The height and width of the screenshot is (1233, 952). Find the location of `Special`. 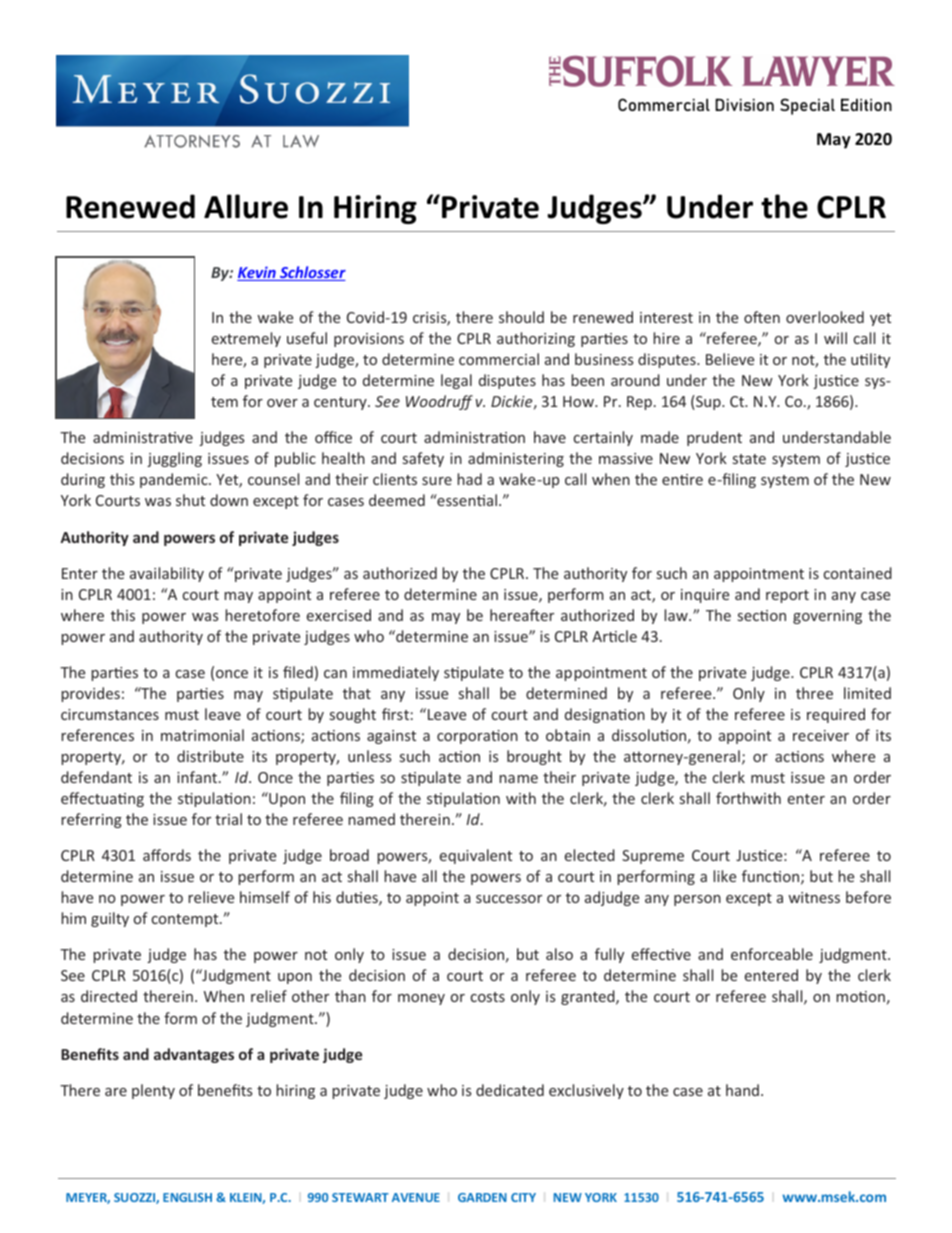

Special is located at coordinates (807, 106).
